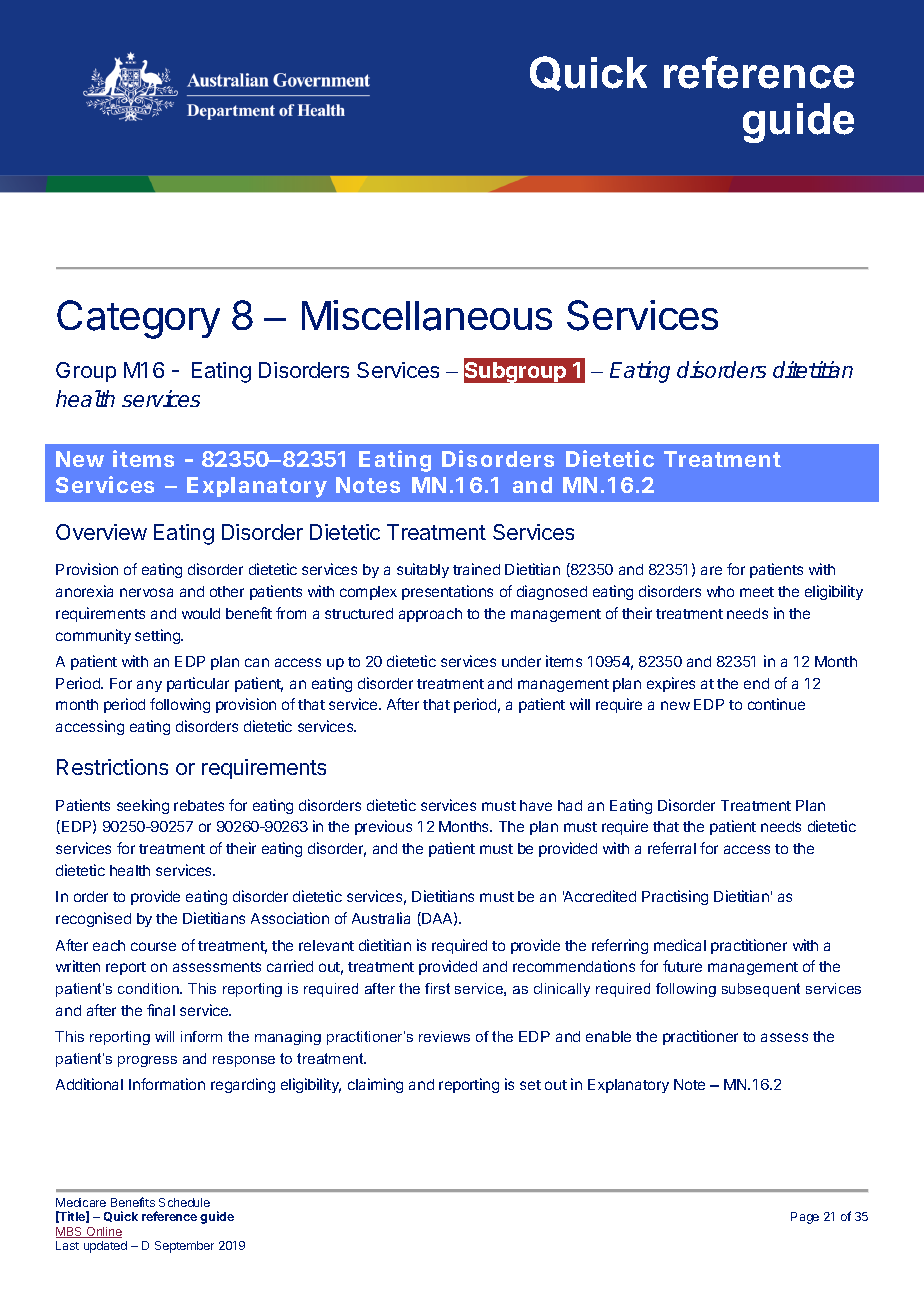 This screenshot has height=1308, width=924. Describe the element at coordinates (437, 988) in the screenshot. I see `first` at that location.
